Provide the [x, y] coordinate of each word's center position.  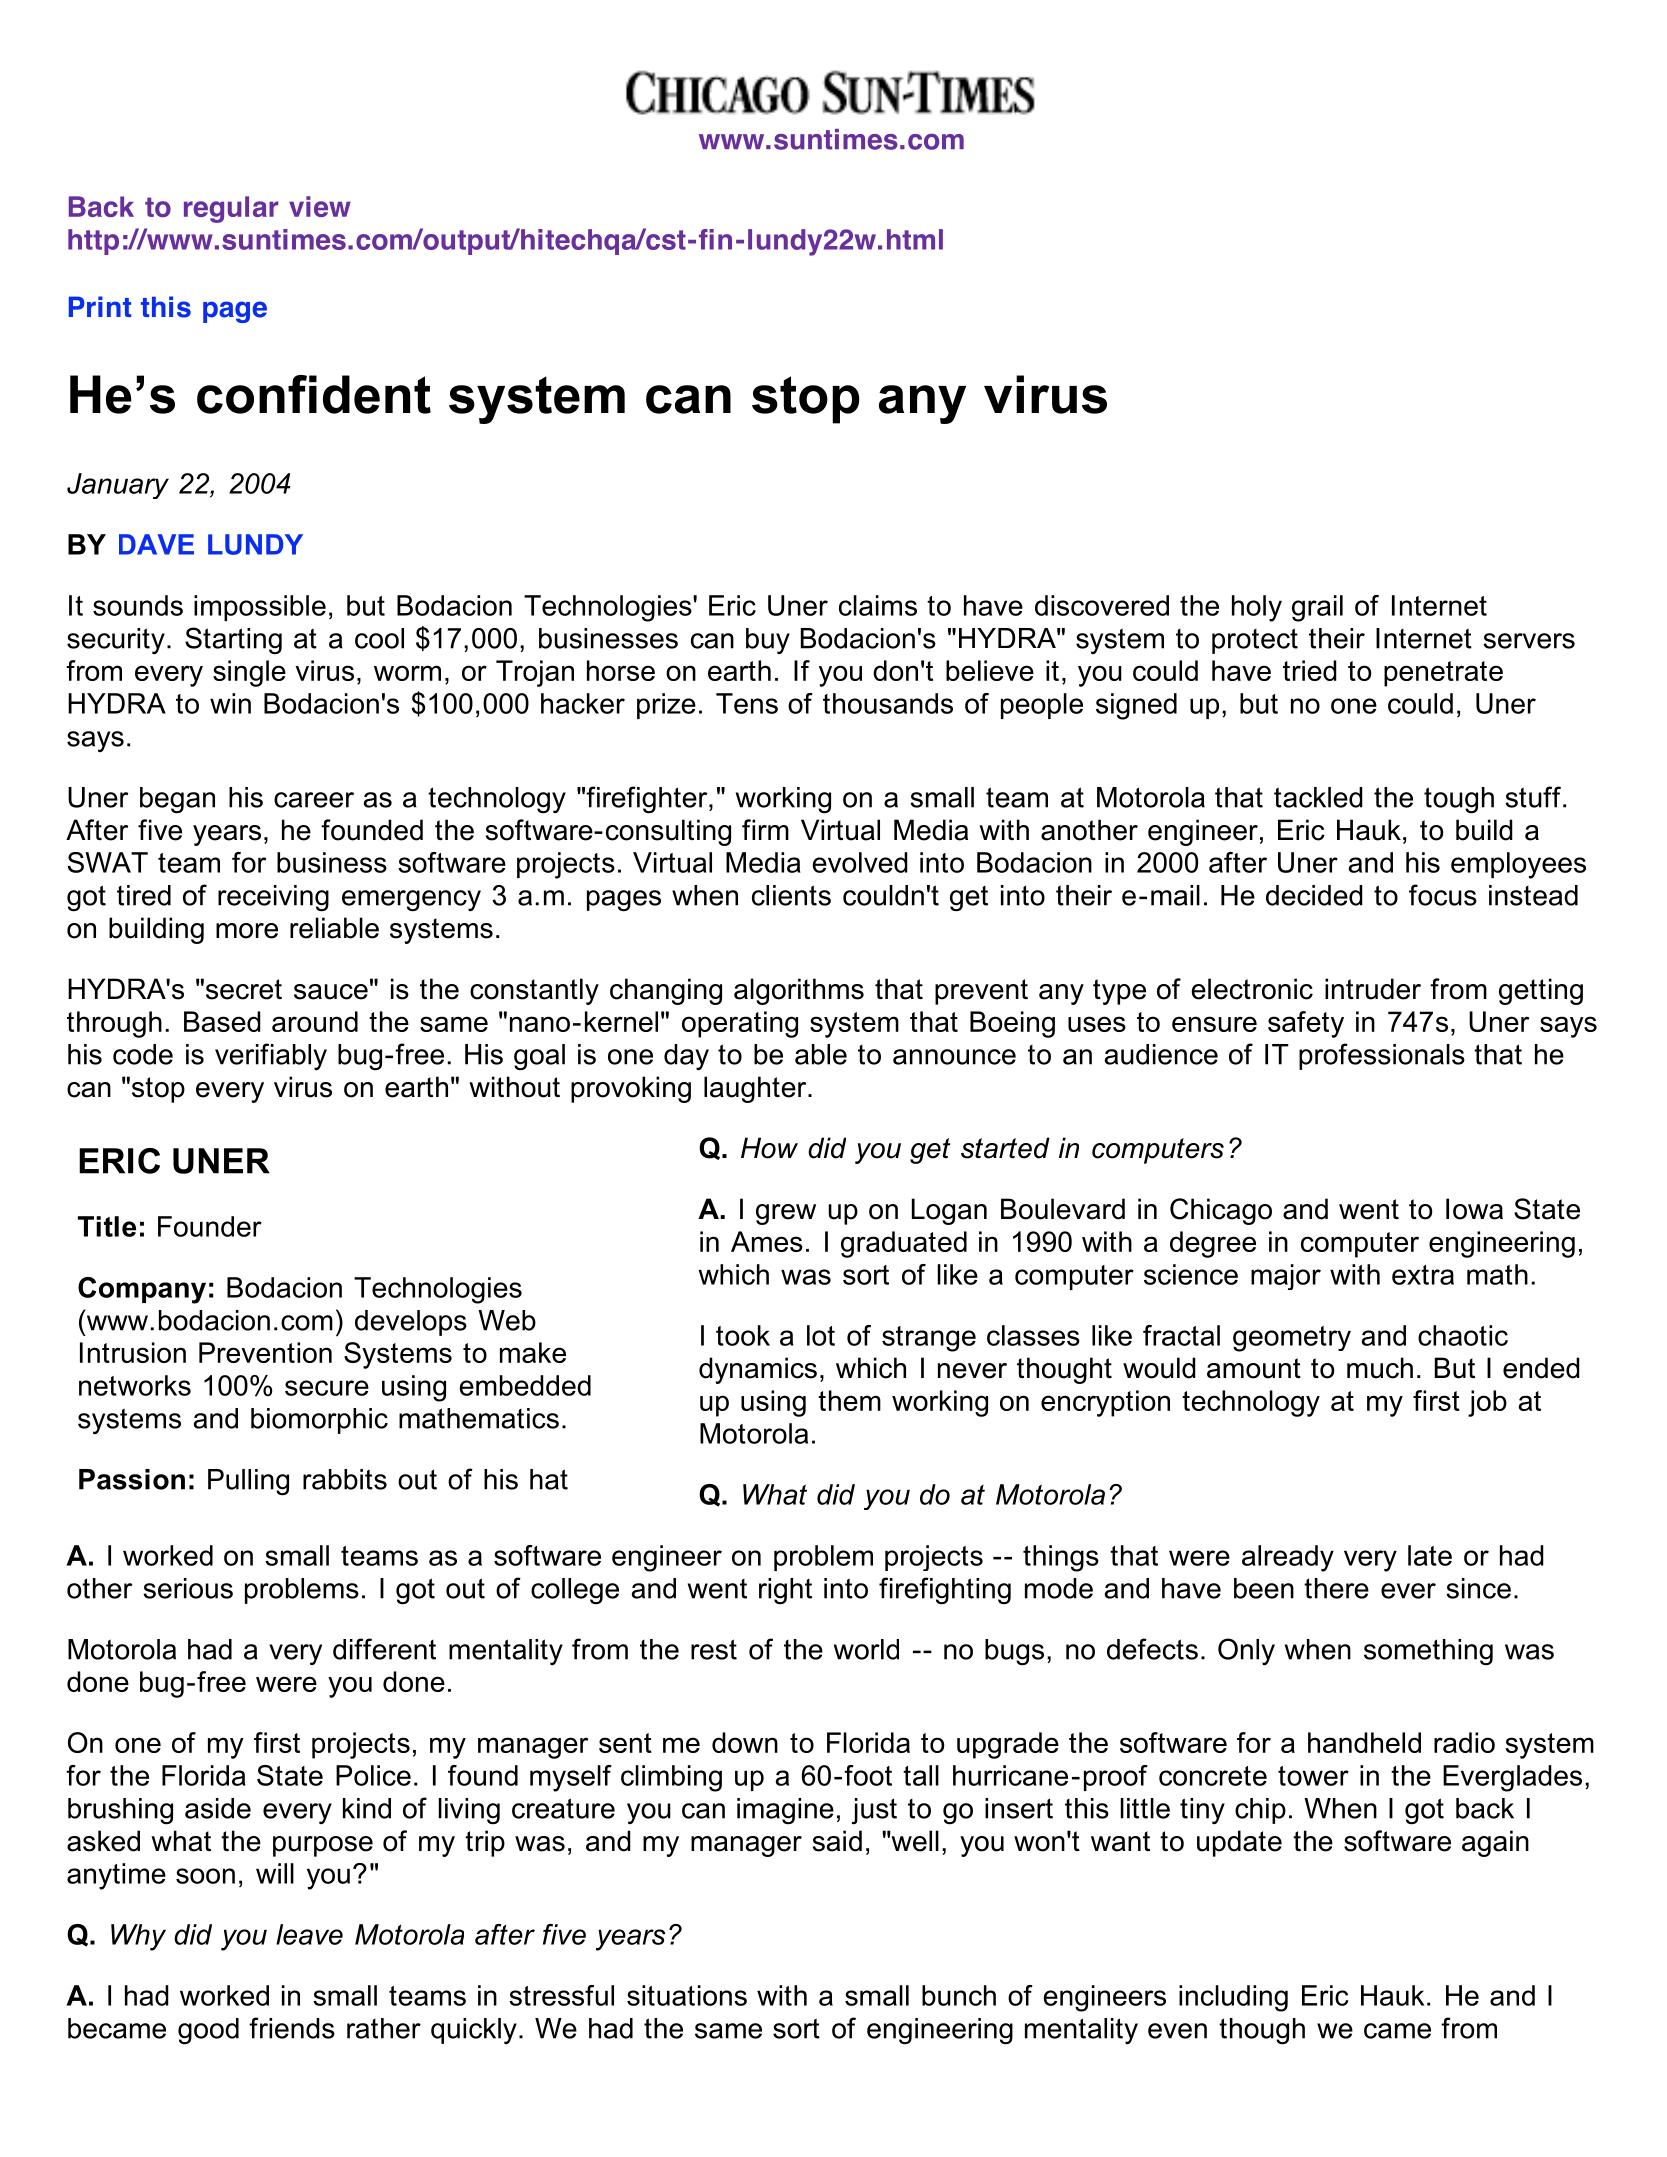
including [1233, 1998]
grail [1317, 608]
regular [231, 209]
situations [687, 1995]
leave [309, 1934]
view [320, 206]
